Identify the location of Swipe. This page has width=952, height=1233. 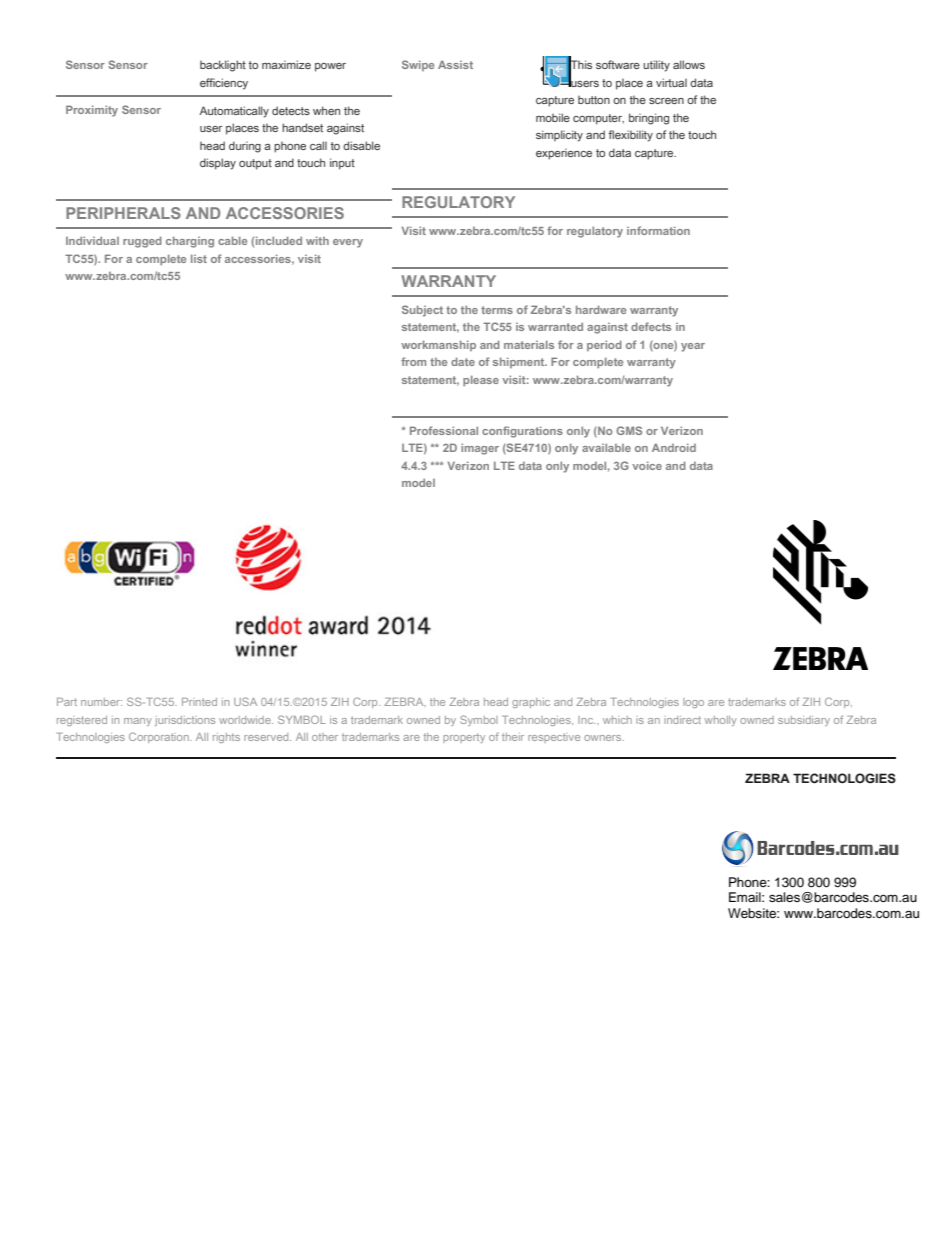
(418, 65).
